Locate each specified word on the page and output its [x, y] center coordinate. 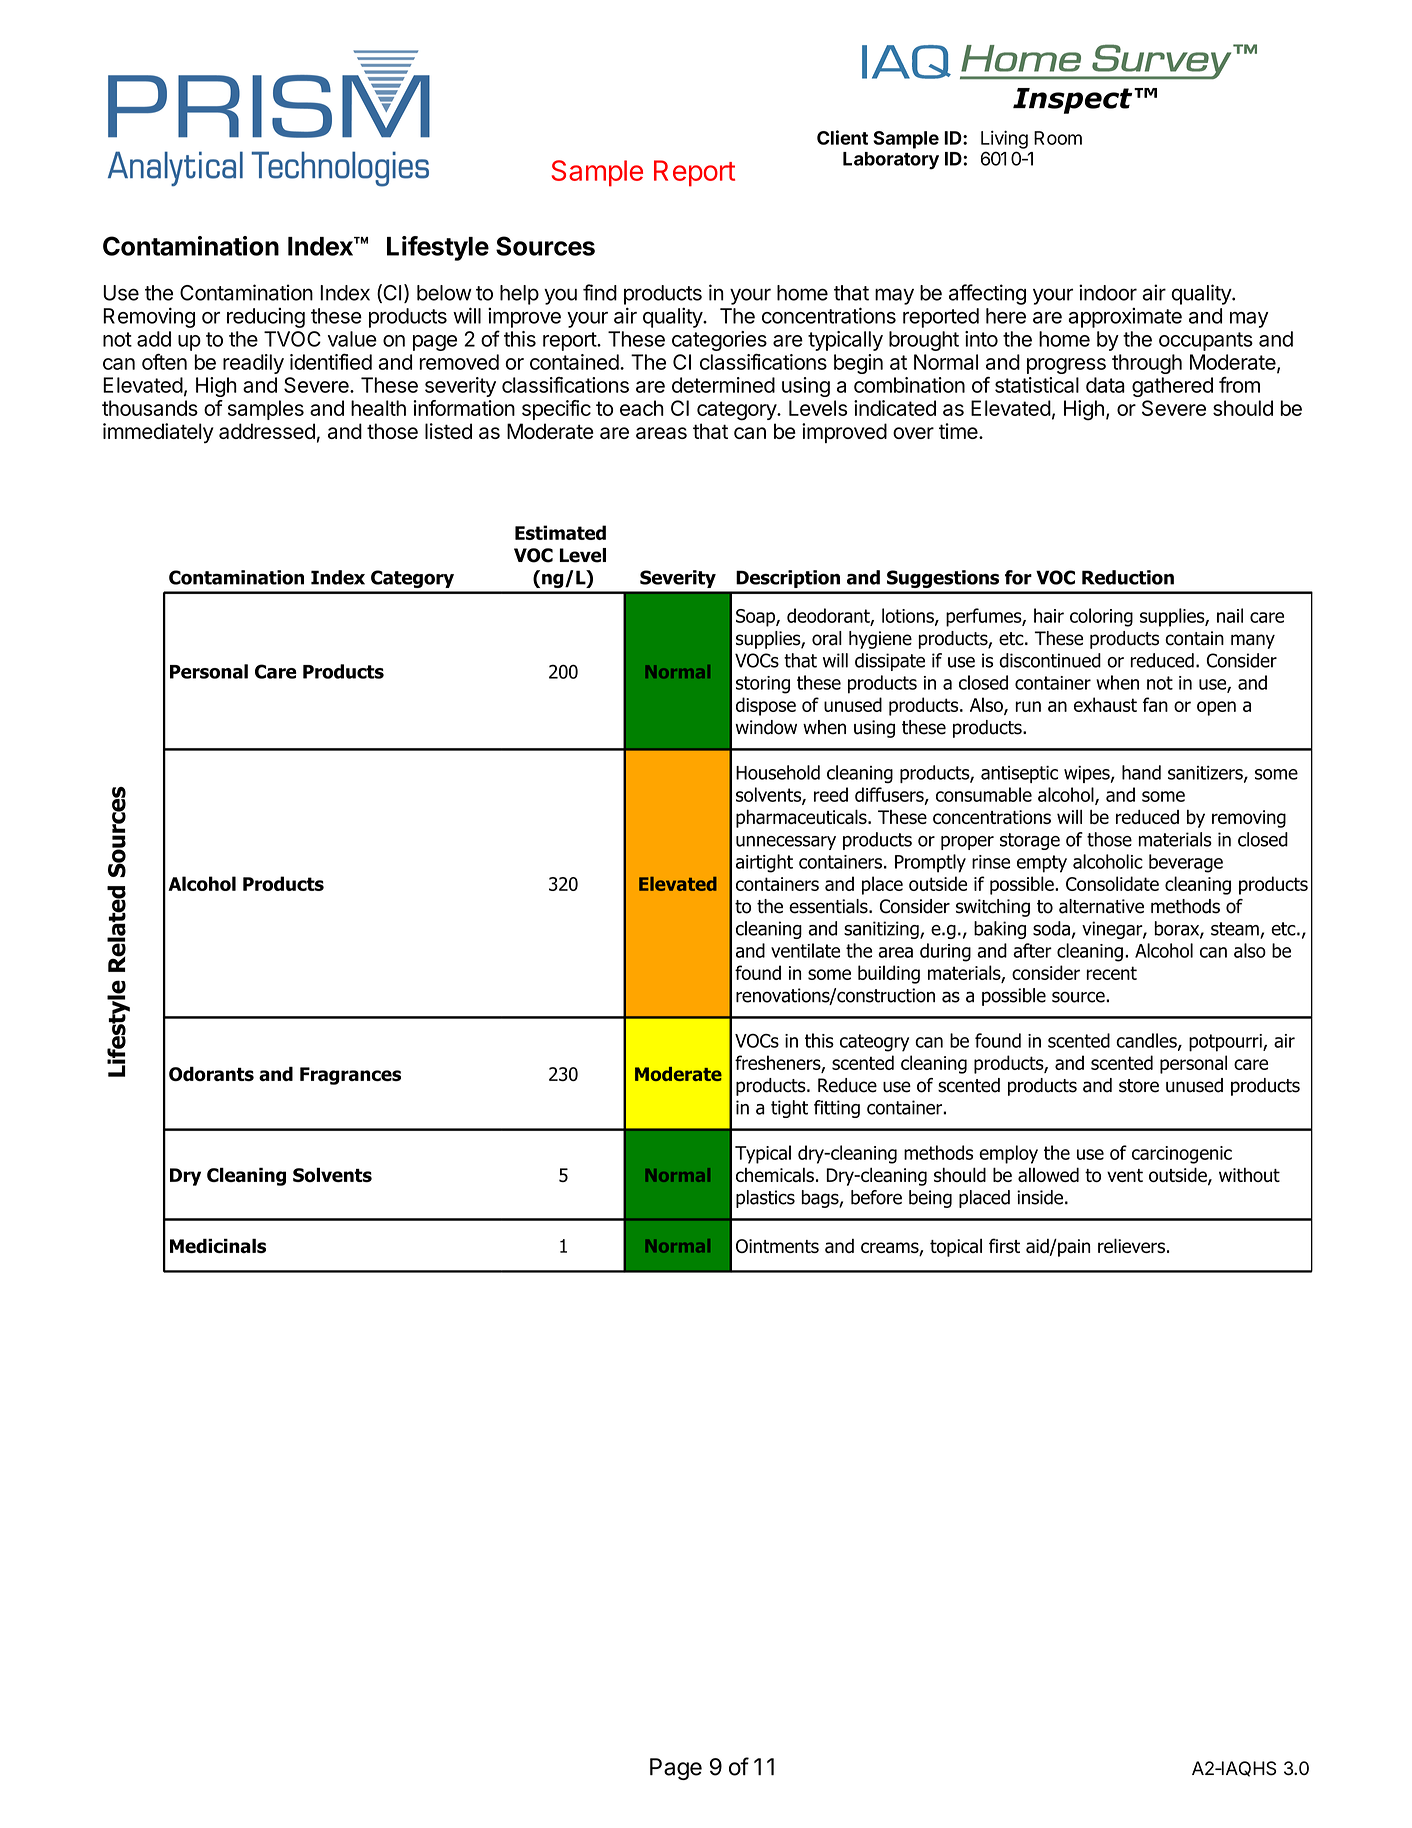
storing [763, 685]
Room [1058, 138]
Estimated [560, 532]
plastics [765, 1199]
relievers [1131, 1245]
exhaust [1105, 704]
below [444, 293]
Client [842, 137]
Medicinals [218, 1245]
